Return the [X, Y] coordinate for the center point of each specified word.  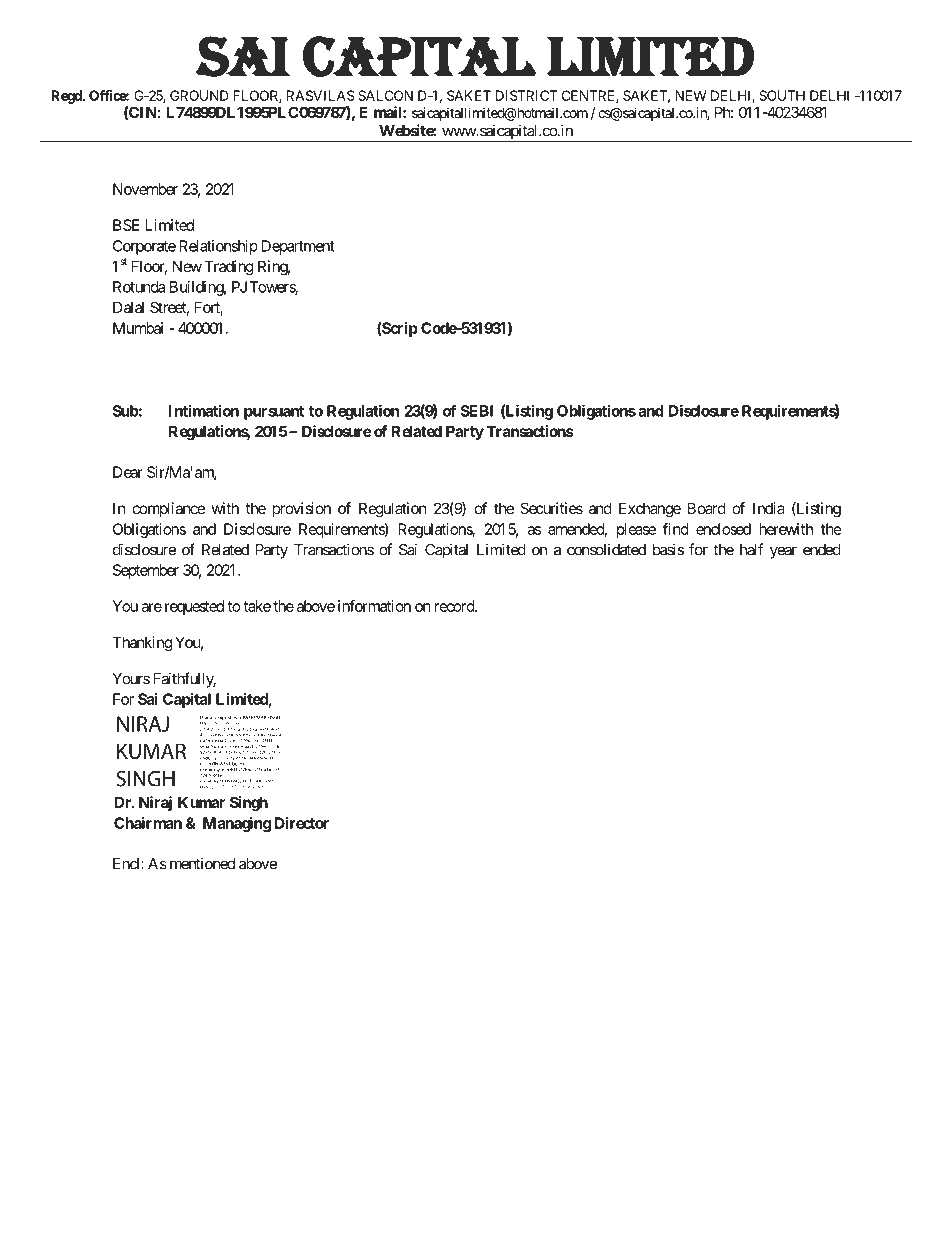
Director [302, 823]
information [374, 606]
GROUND [199, 95]
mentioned [202, 863]
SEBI [476, 411]
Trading [229, 268]
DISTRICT [526, 95]
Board [707, 508]
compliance [169, 509]
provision [301, 509]
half [752, 549]
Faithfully [184, 680]
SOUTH [782, 95]
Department [298, 247]
